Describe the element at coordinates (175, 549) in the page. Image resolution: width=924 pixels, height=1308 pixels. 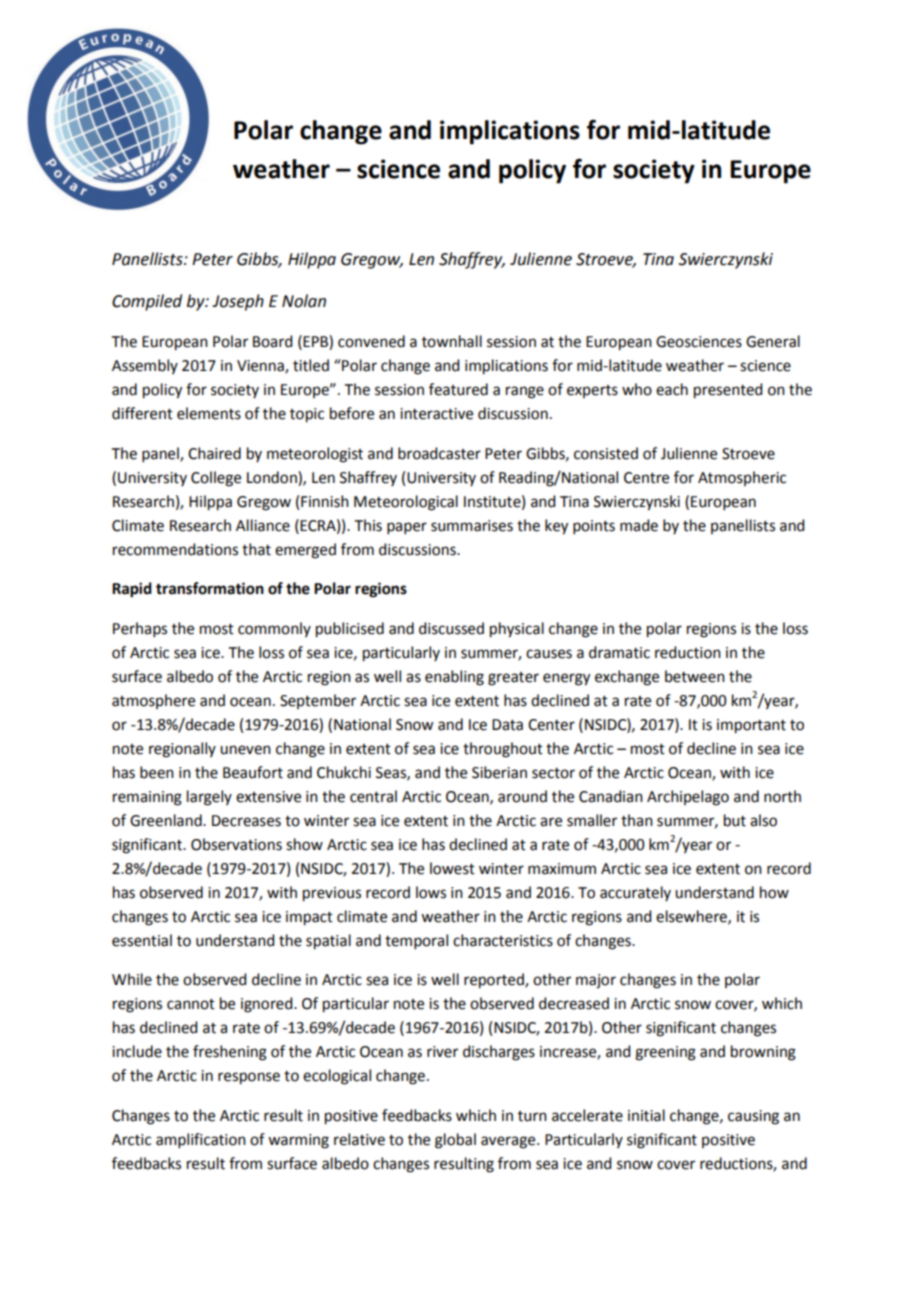
I see `recommendations` at that location.
